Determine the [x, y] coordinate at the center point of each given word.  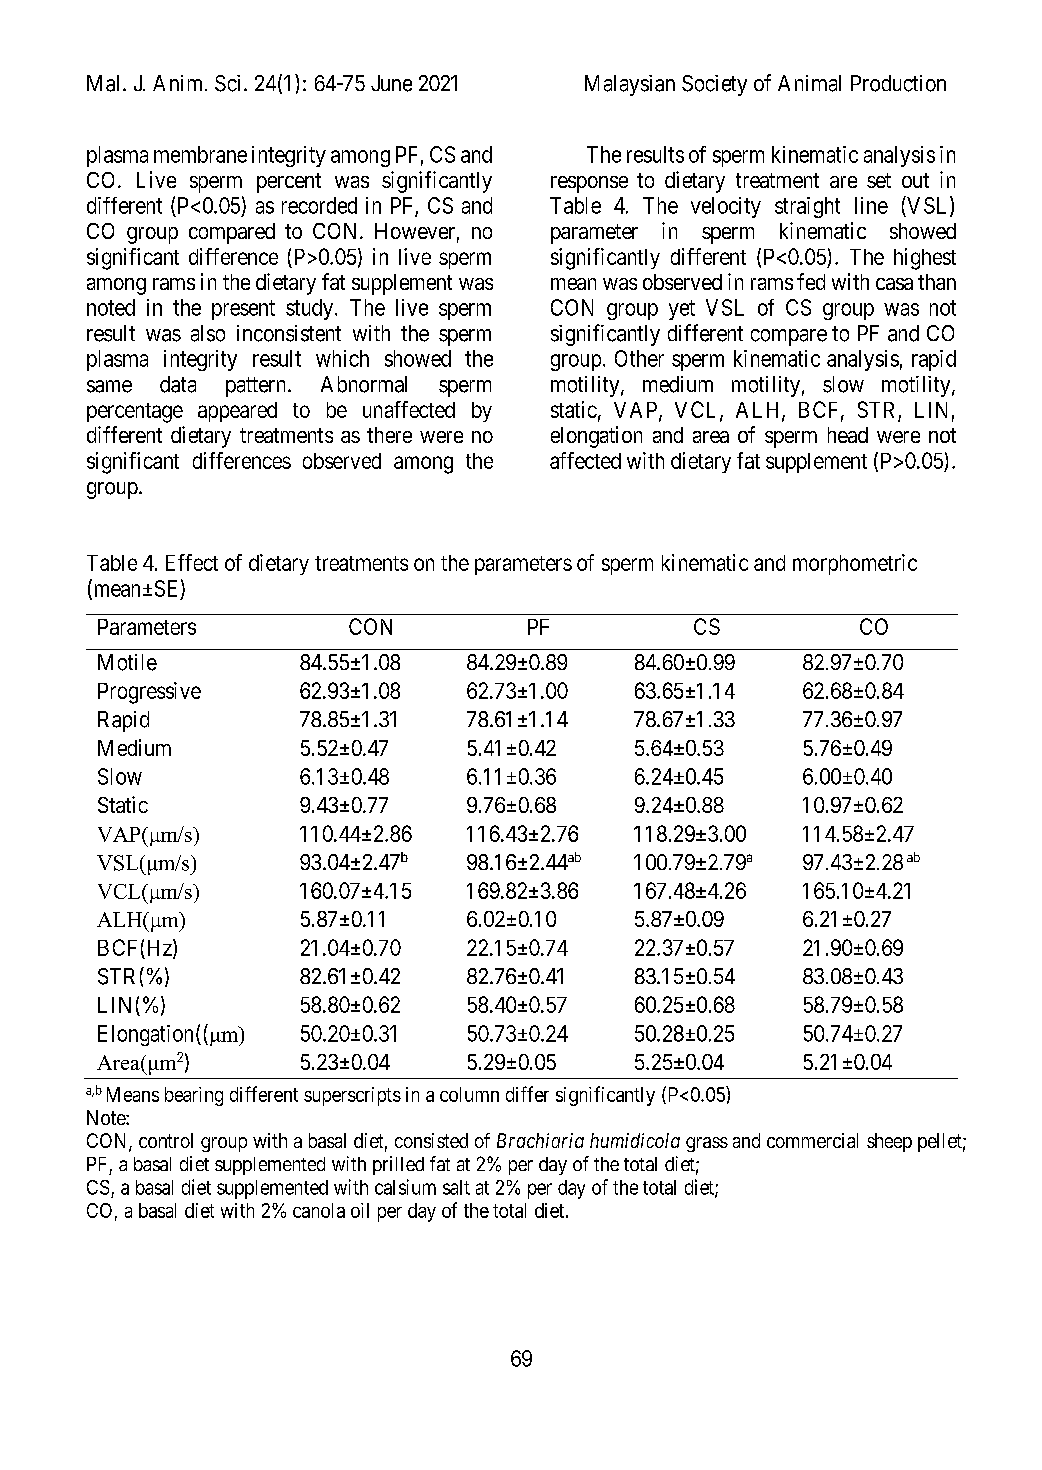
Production [898, 83]
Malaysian [630, 85]
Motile [127, 662]
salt [456, 1187]
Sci [227, 83]
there [389, 435]
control [166, 1140]
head [848, 435]
